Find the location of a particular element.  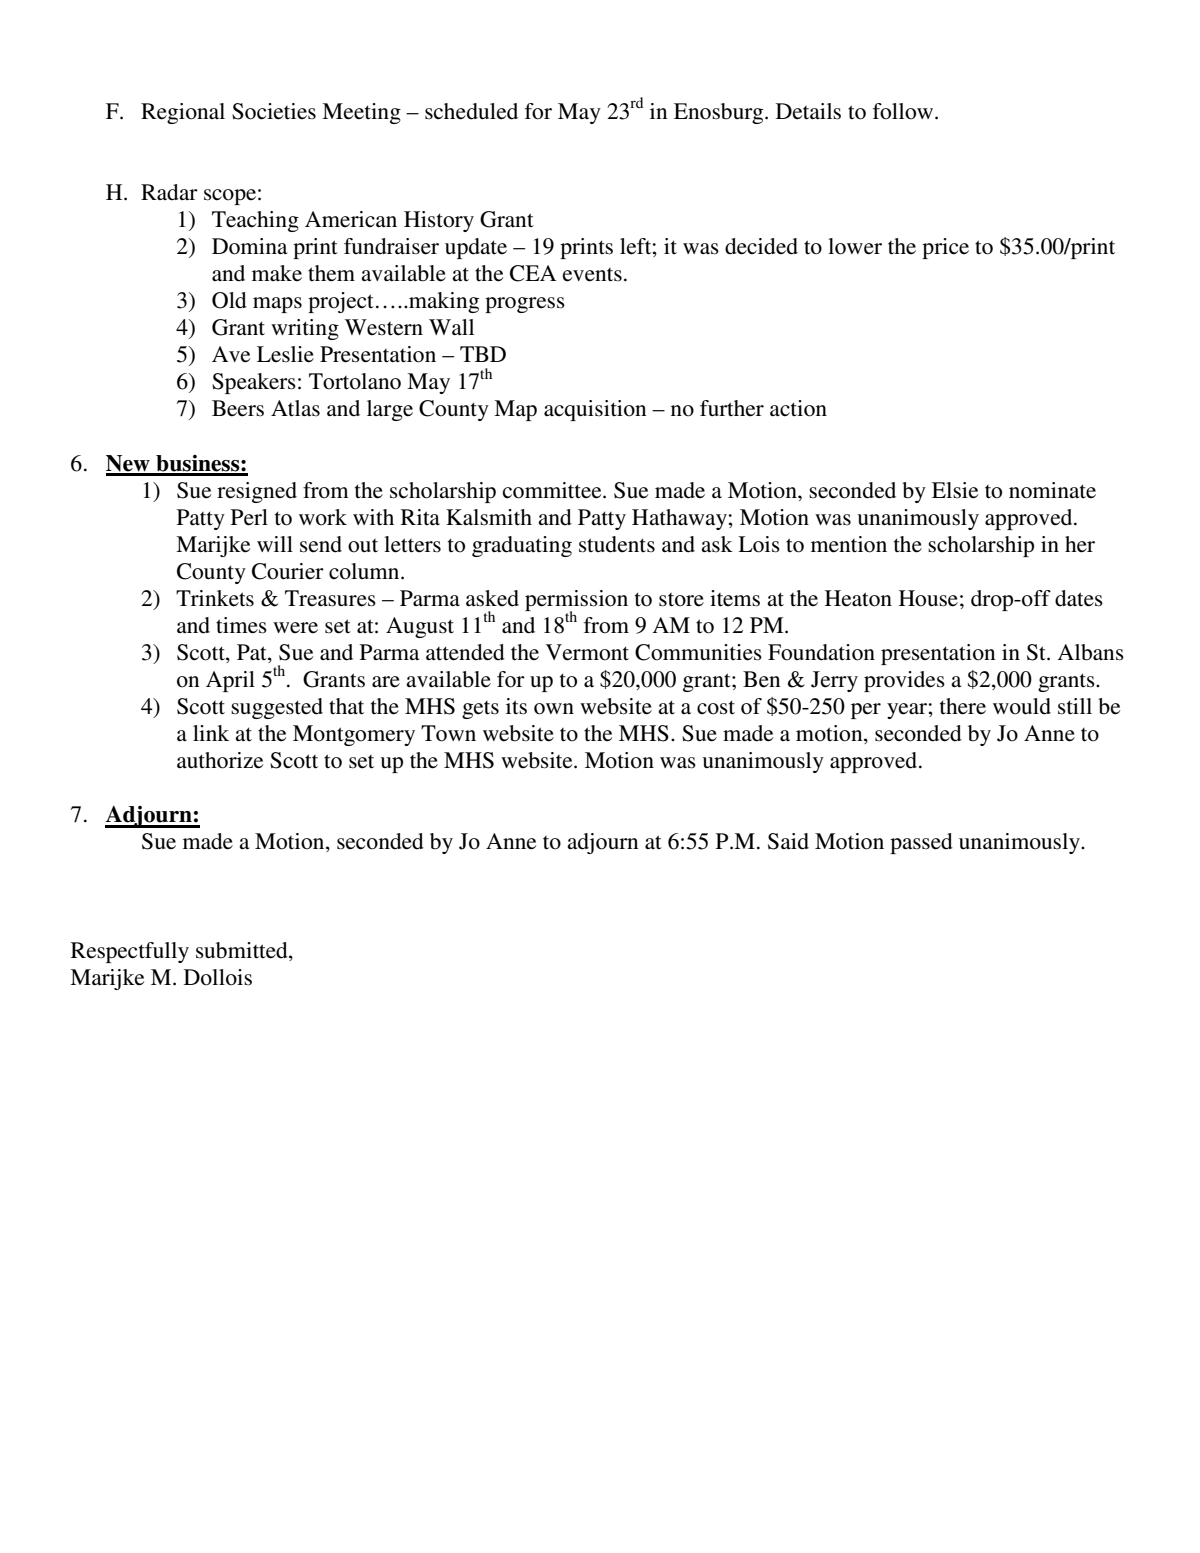

follow is located at coordinates (904, 111).
